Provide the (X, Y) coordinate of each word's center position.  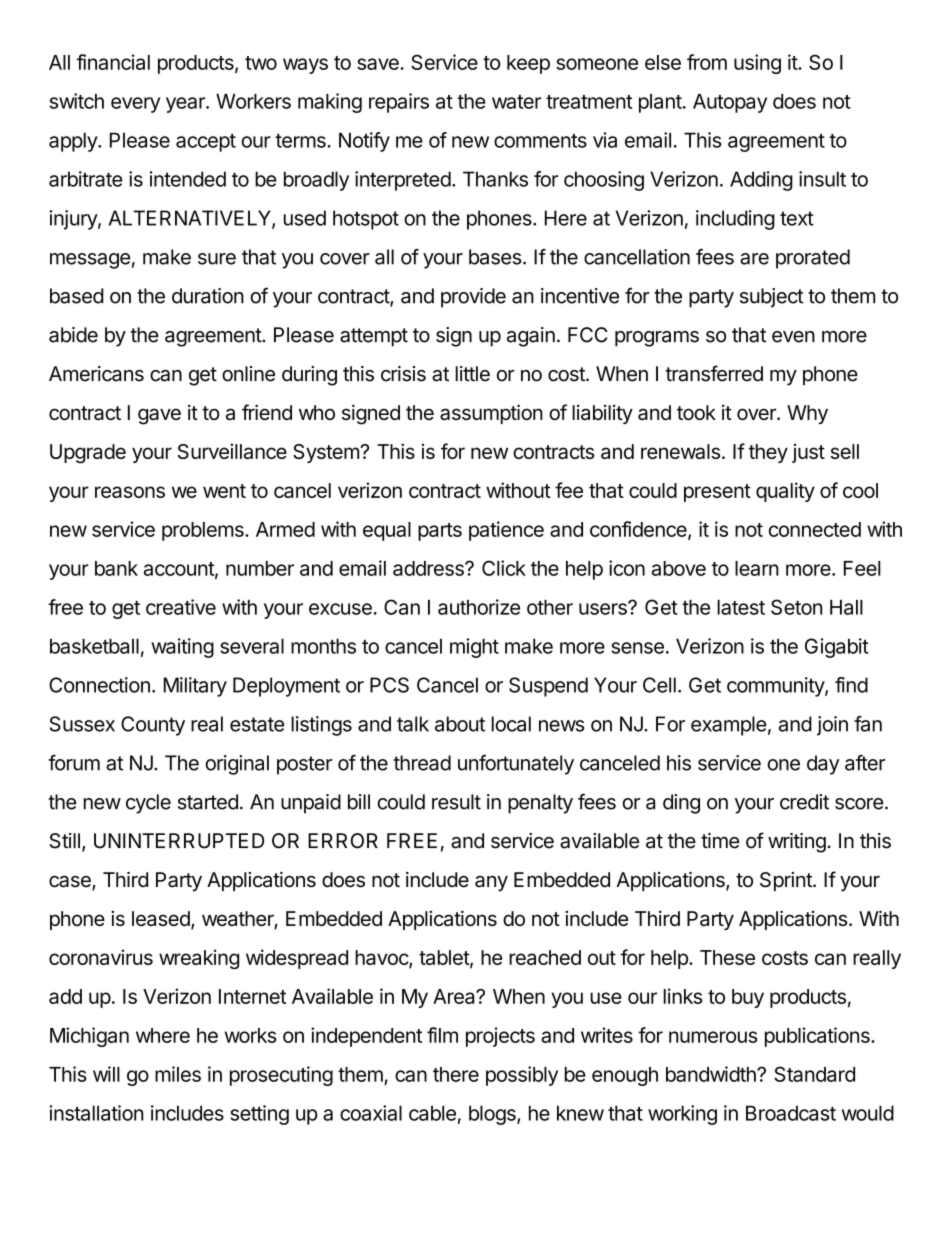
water (516, 102)
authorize (479, 607)
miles (178, 1074)
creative (181, 607)
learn (757, 568)
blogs (493, 1115)
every (135, 105)
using (757, 64)
